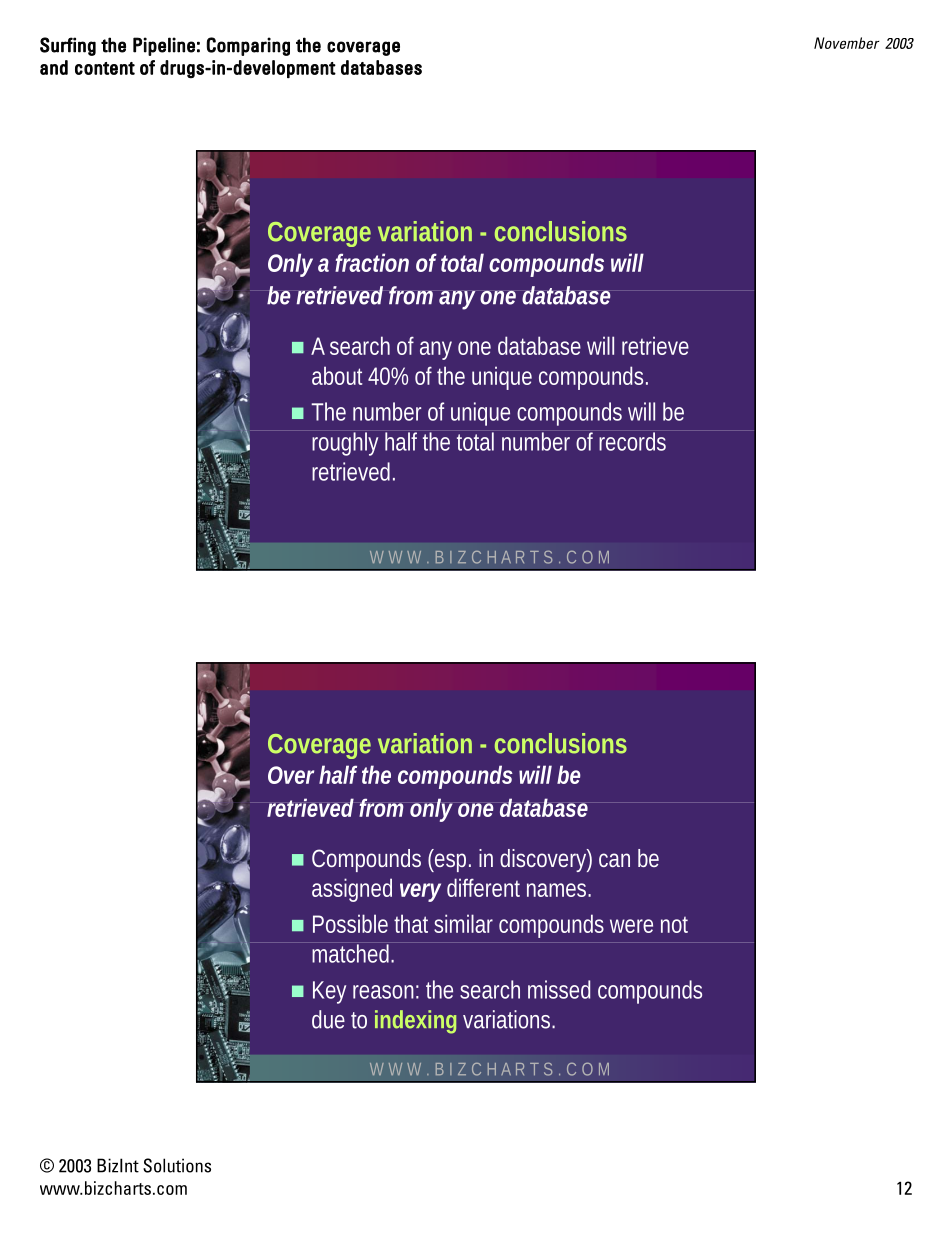 The width and height of the document is (952, 1233). I want to click on Solutions, so click(177, 1165).
